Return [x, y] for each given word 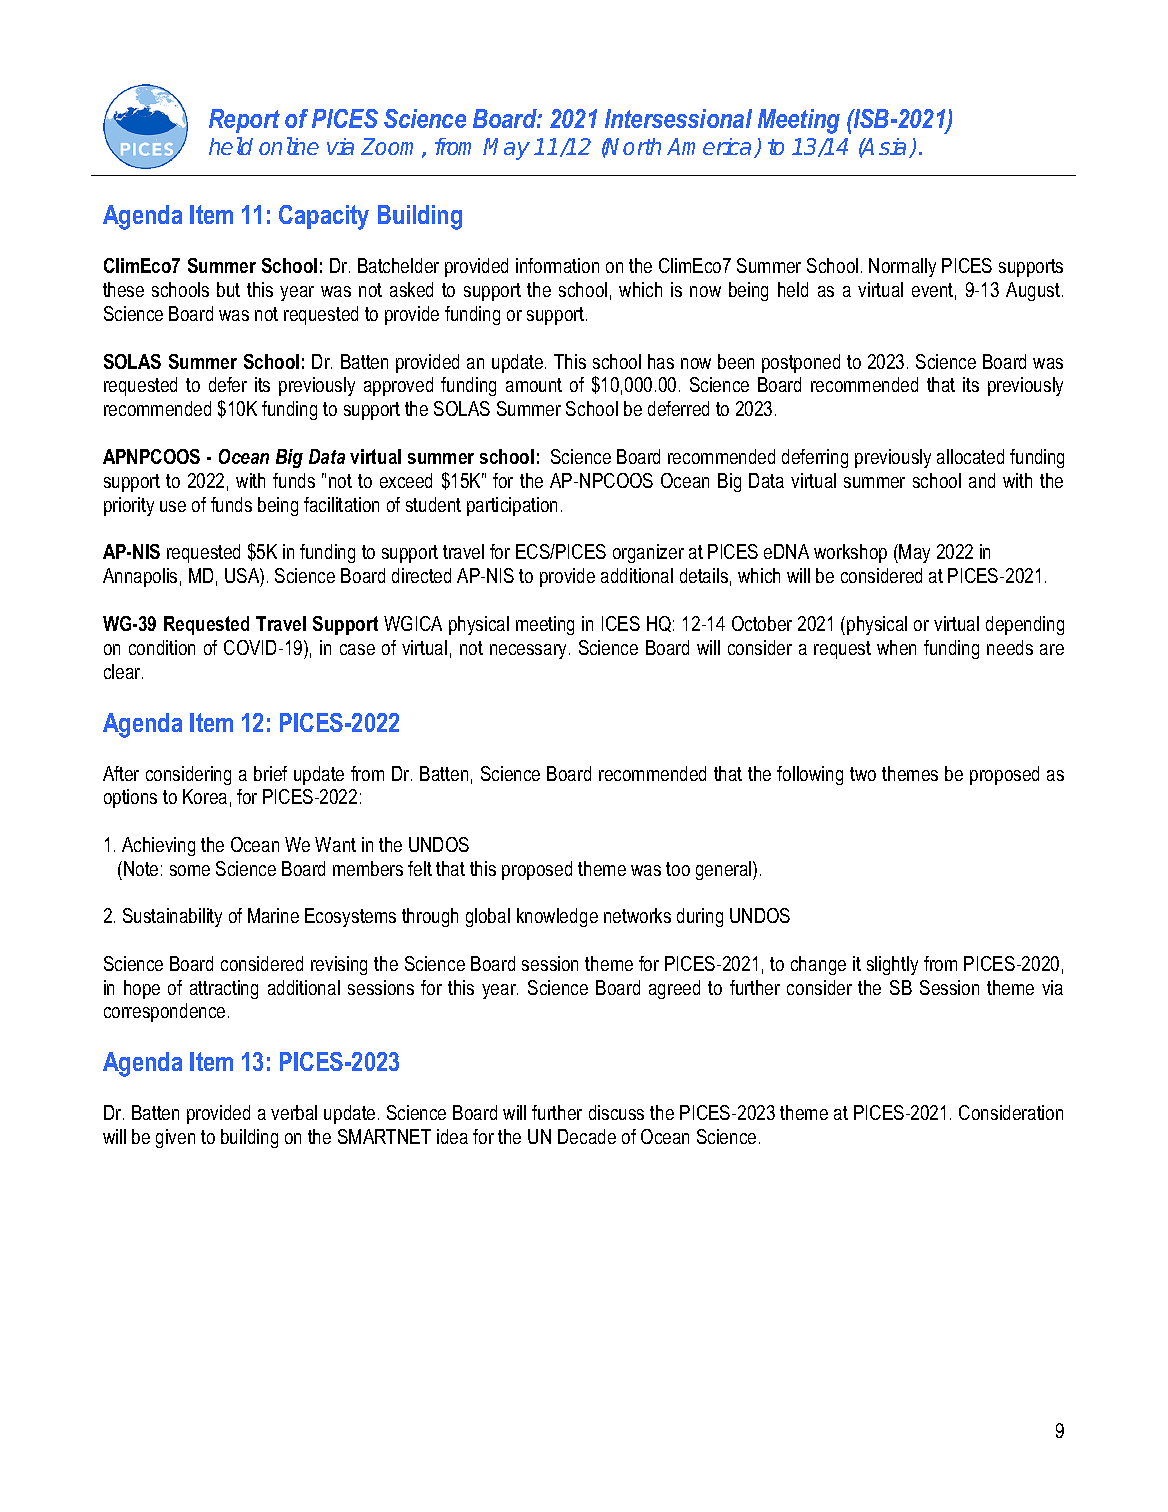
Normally [902, 267]
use [173, 506]
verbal [294, 1112]
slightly [892, 965]
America [709, 146]
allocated [970, 456]
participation [512, 506]
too [678, 869]
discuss [616, 1112]
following [810, 775]
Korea [205, 796]
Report [244, 121]
